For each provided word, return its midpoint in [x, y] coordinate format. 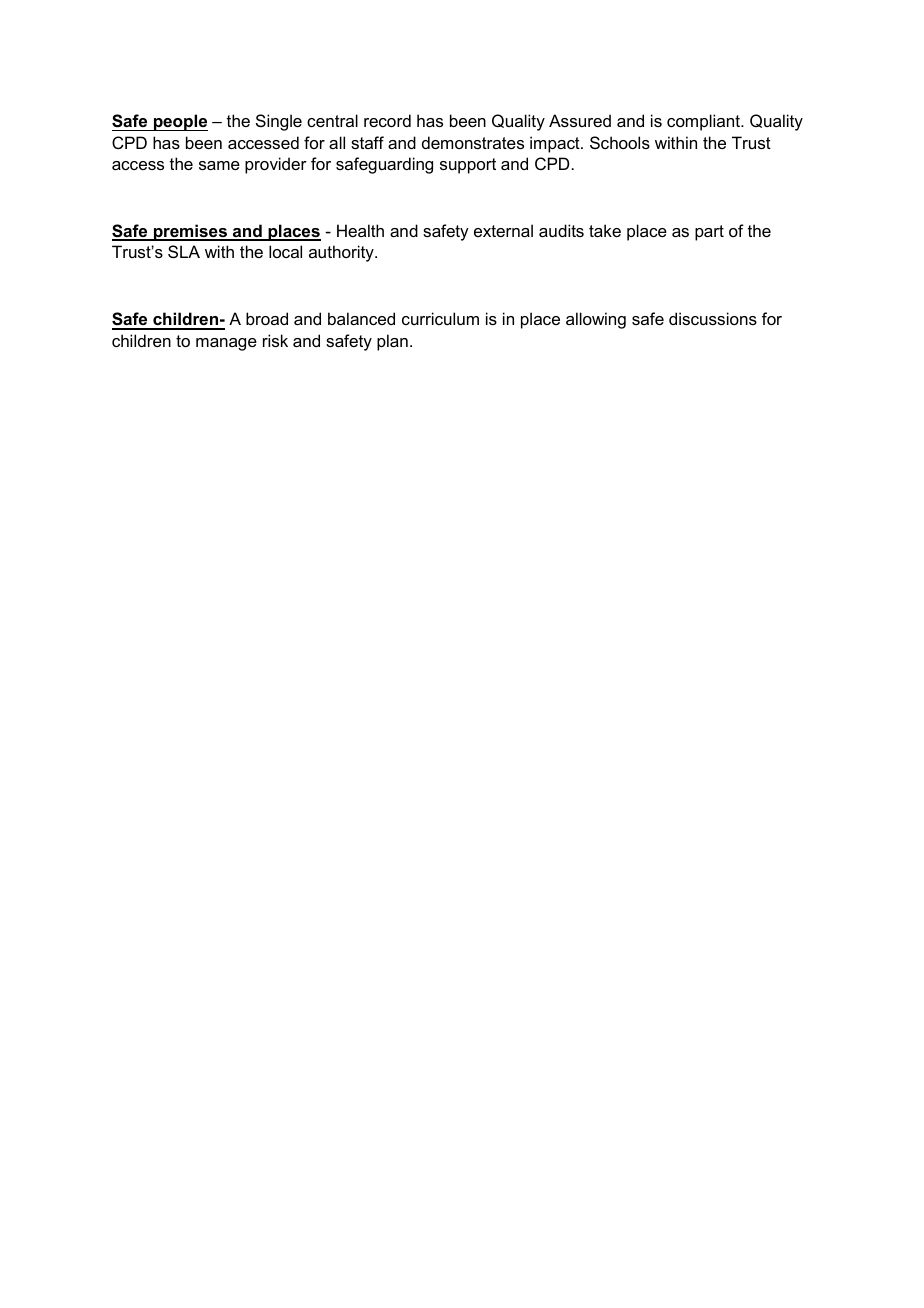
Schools [620, 142]
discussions [713, 318]
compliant [704, 122]
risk [275, 340]
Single [279, 122]
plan [392, 342]
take [605, 230]
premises [190, 232]
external [503, 230]
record [387, 120]
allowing [596, 320]
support [468, 166]
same [219, 165]
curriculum [440, 318]
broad [267, 318]
